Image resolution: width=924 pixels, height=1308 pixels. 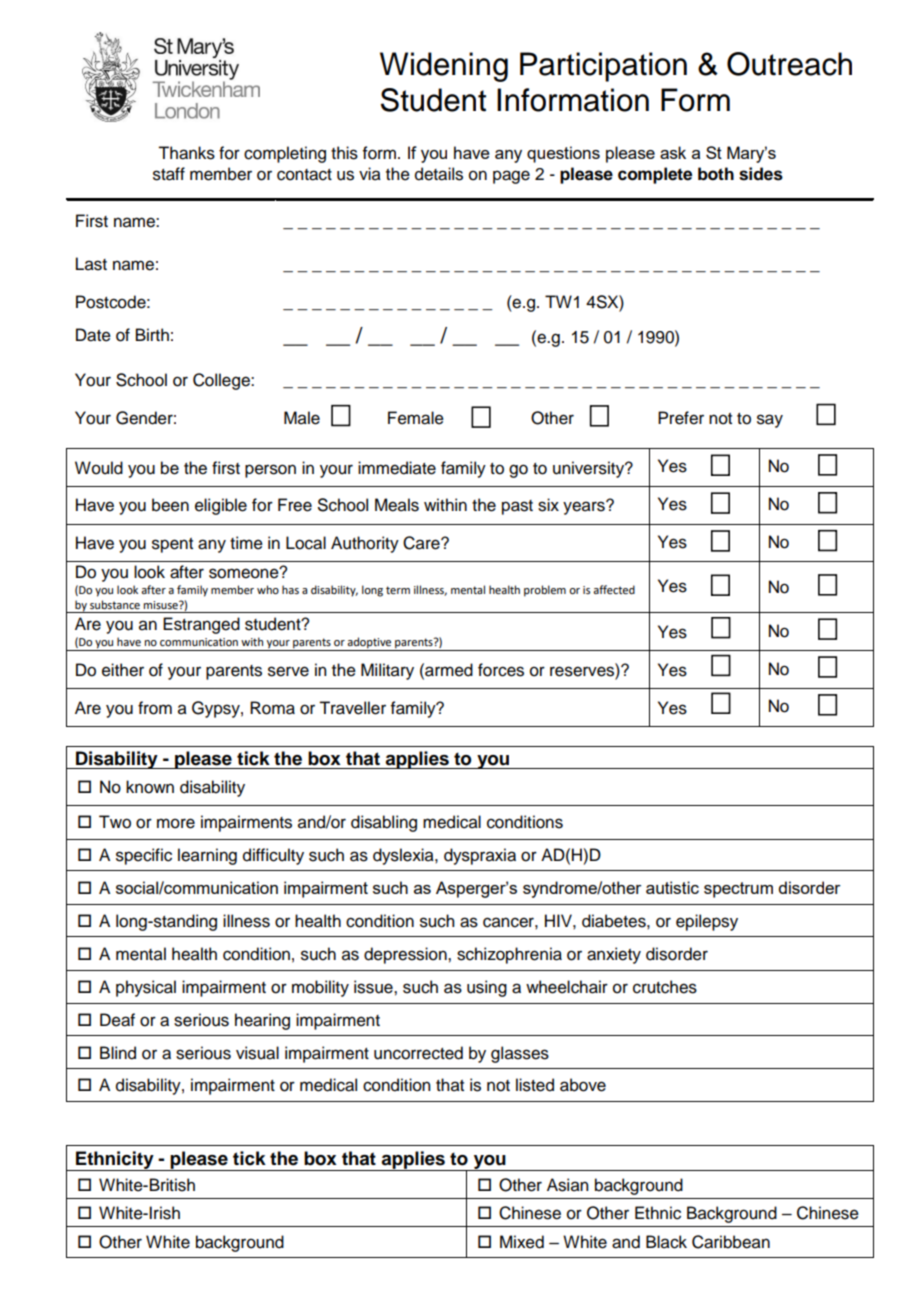 I want to click on Thanks, so click(x=186, y=153).
